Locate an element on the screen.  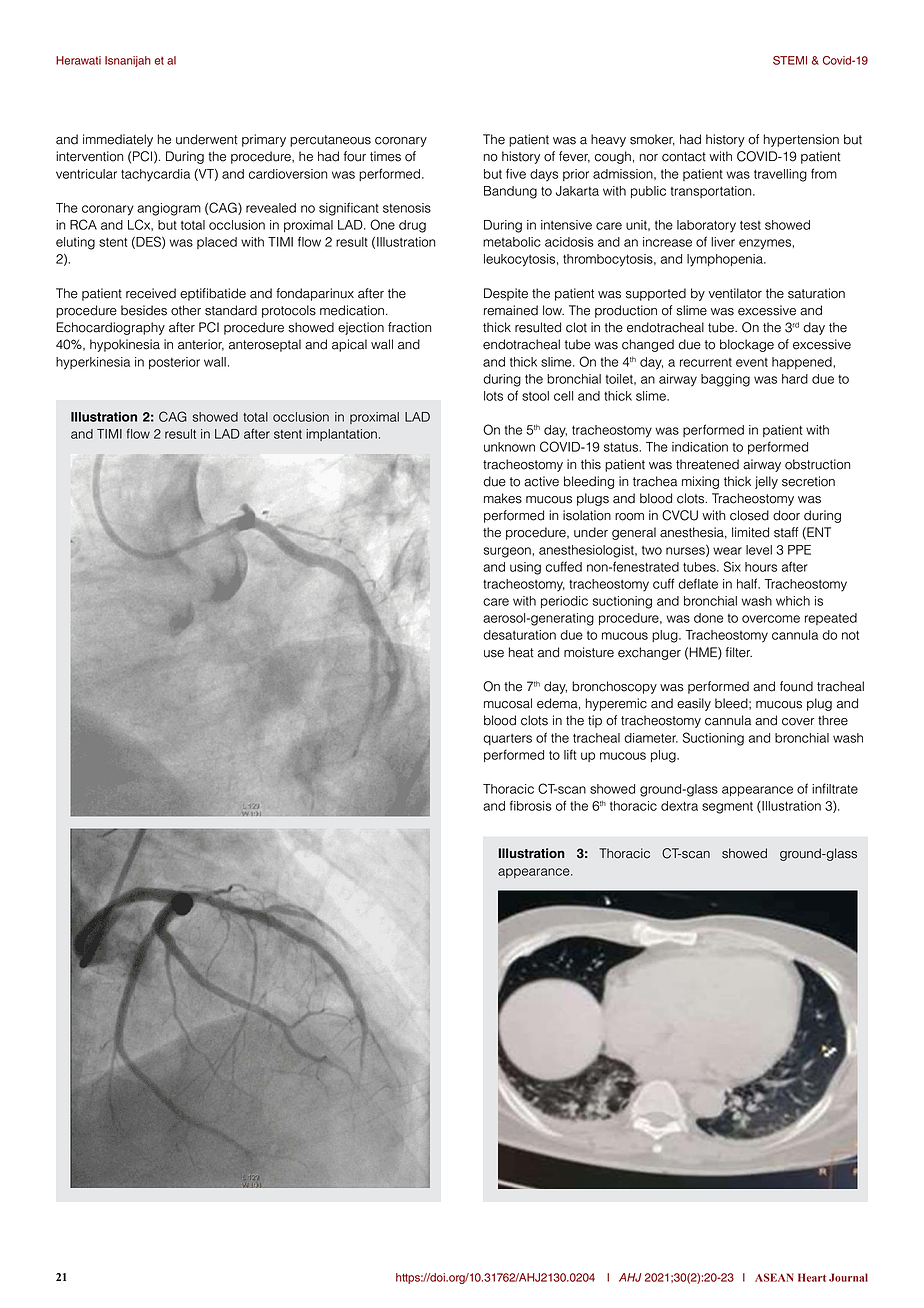
use is located at coordinates (494, 654).
